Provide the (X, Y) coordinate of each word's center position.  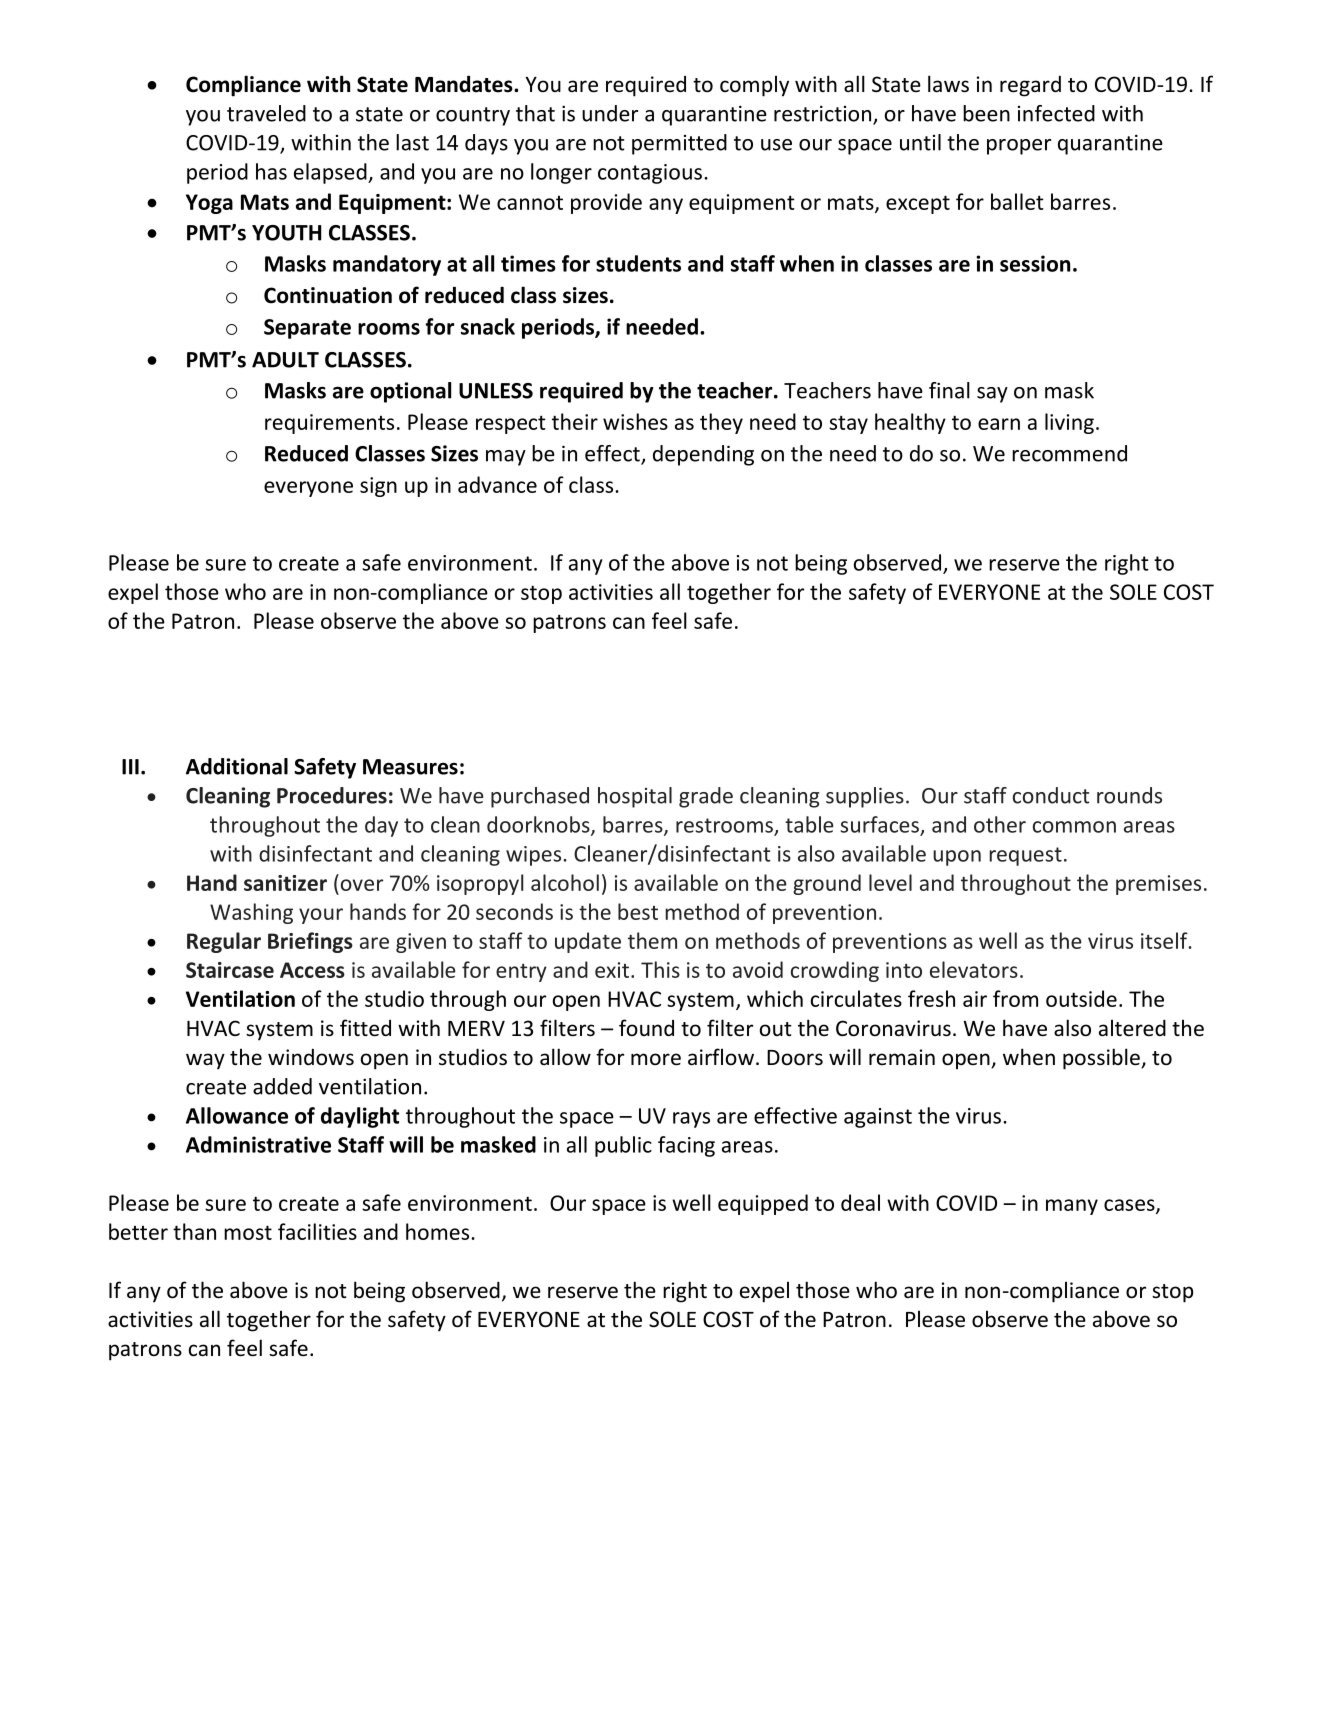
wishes (635, 421)
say (992, 395)
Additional (237, 766)
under (610, 113)
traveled (266, 113)
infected (1056, 113)
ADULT (285, 360)
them (652, 940)
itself (1165, 940)
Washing (251, 913)
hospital (635, 797)
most (248, 1232)
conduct (1051, 795)
